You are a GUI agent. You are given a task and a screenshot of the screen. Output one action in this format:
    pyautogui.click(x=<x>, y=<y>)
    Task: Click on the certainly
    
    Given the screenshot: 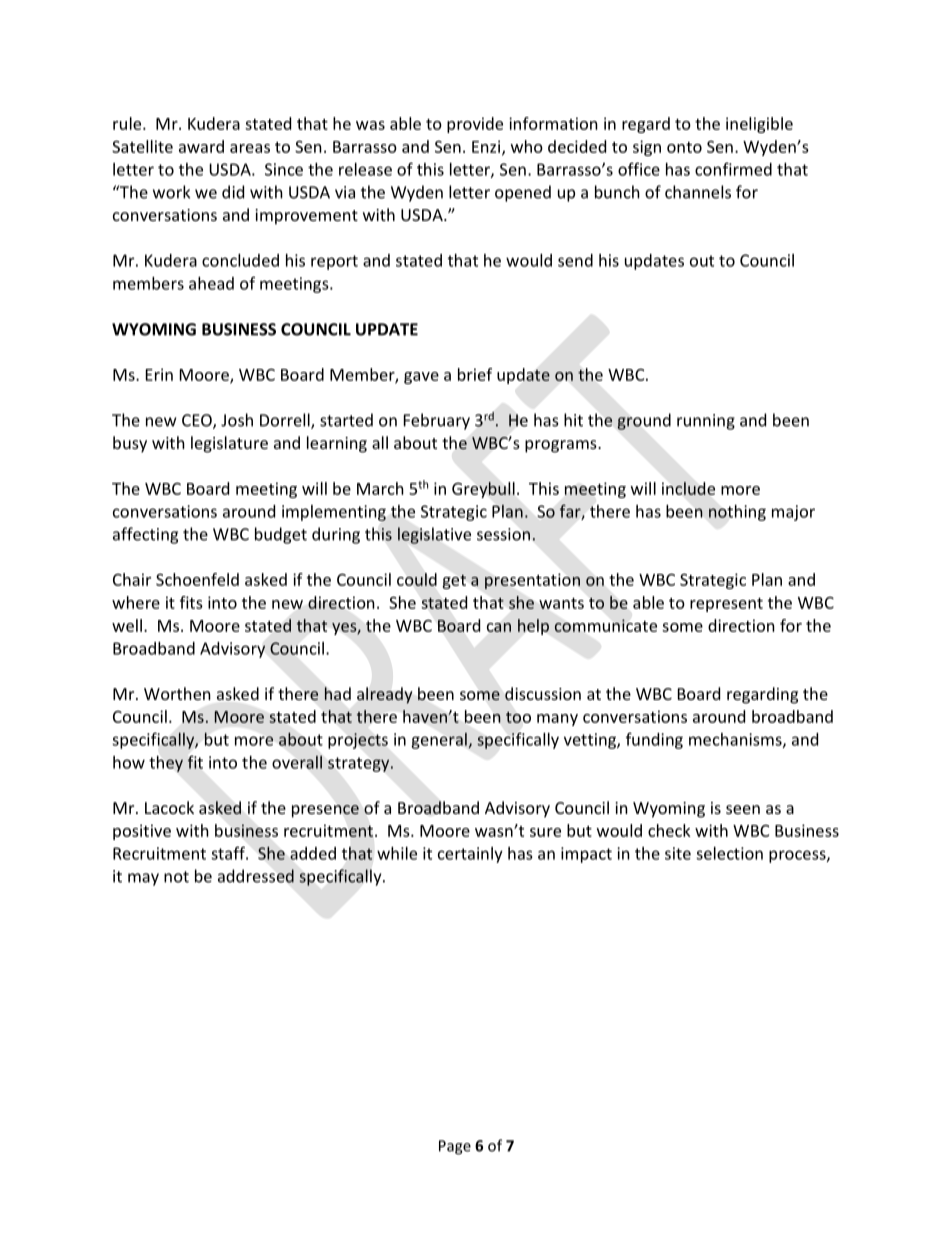 What is the action you would take?
    pyautogui.click(x=470, y=855)
